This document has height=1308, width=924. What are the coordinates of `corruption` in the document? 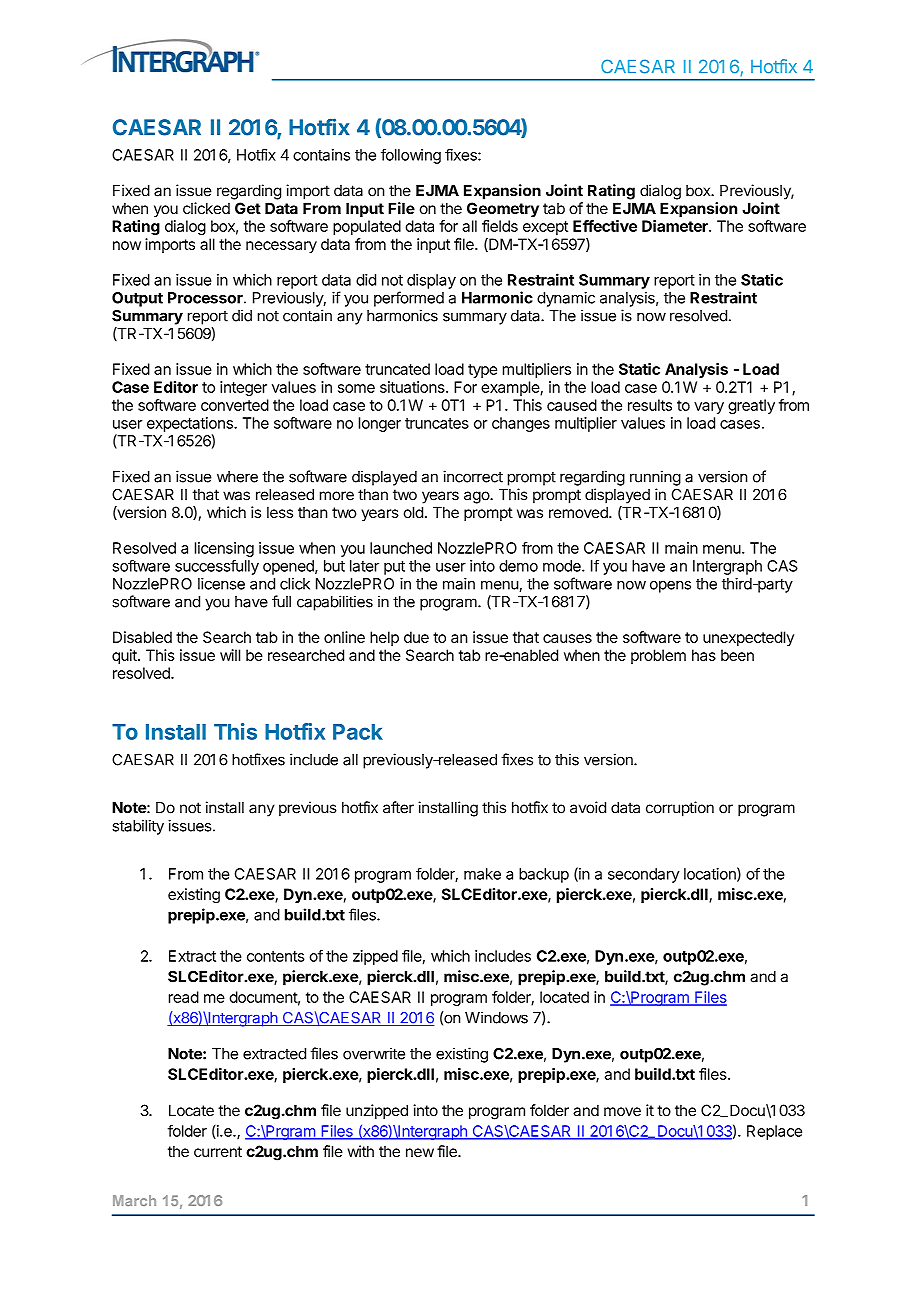 It's located at (680, 809).
